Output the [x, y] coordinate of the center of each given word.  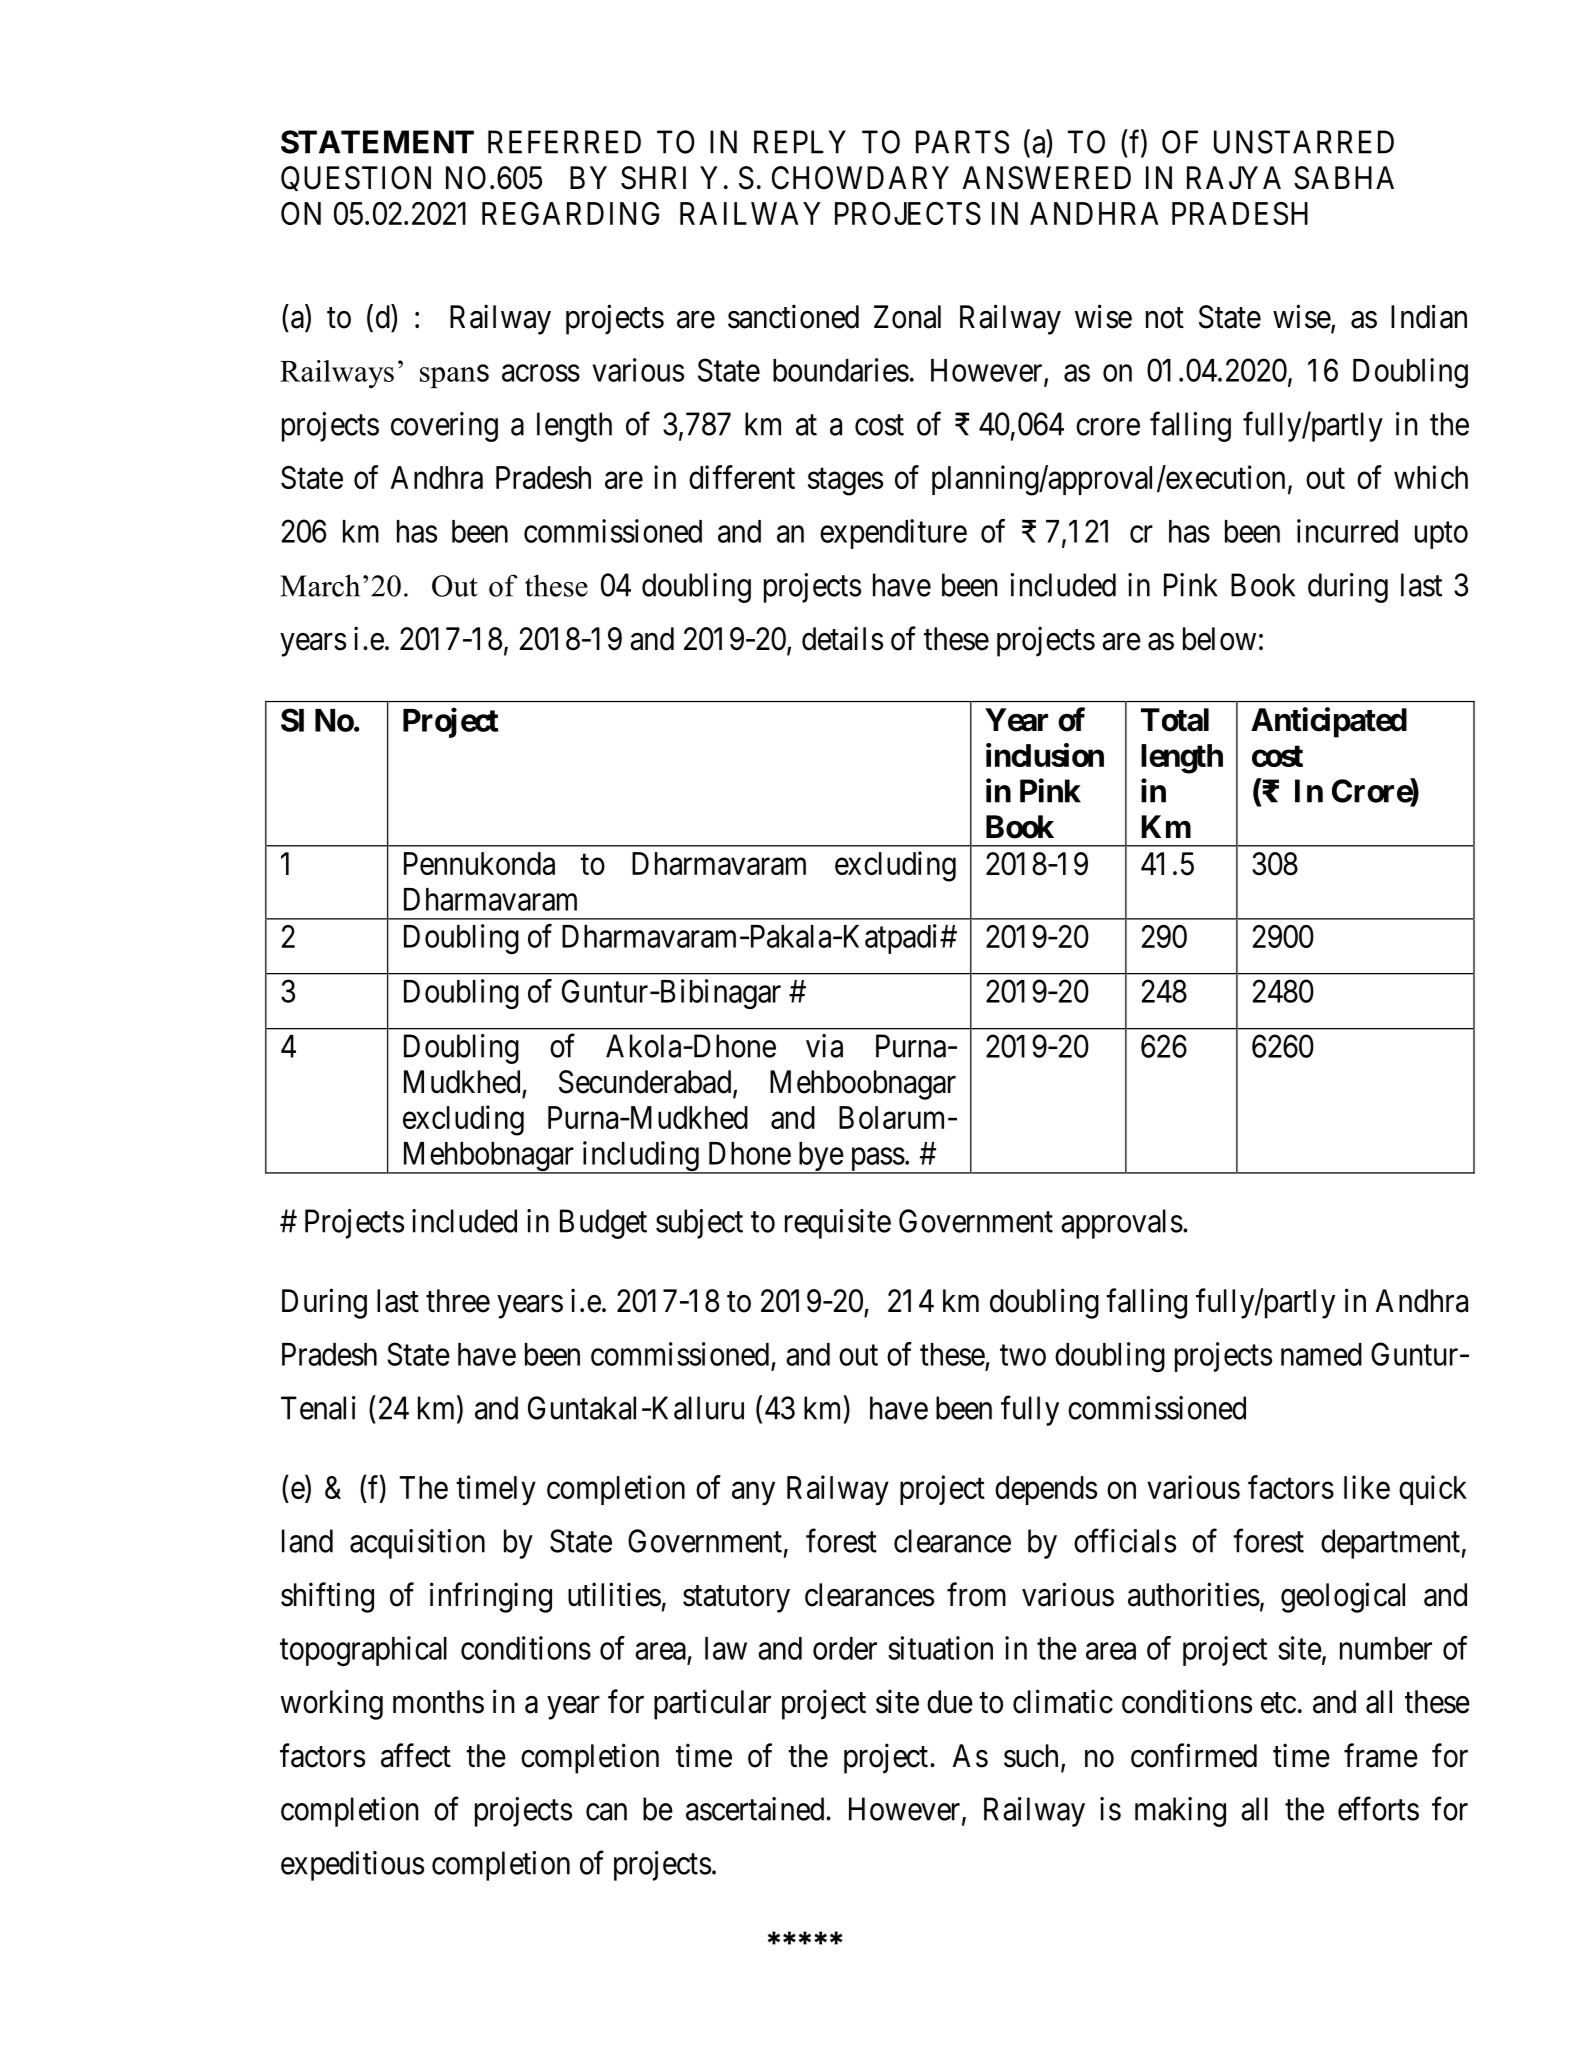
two [1023, 1355]
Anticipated [1329, 722]
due [950, 1702]
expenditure [893, 534]
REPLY [800, 142]
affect [416, 1755]
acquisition [417, 1544]
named [1321, 1354]
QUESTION [356, 178]
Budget [603, 1224]
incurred [1347, 531]
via [824, 1046]
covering [444, 427]
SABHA [1344, 178]
